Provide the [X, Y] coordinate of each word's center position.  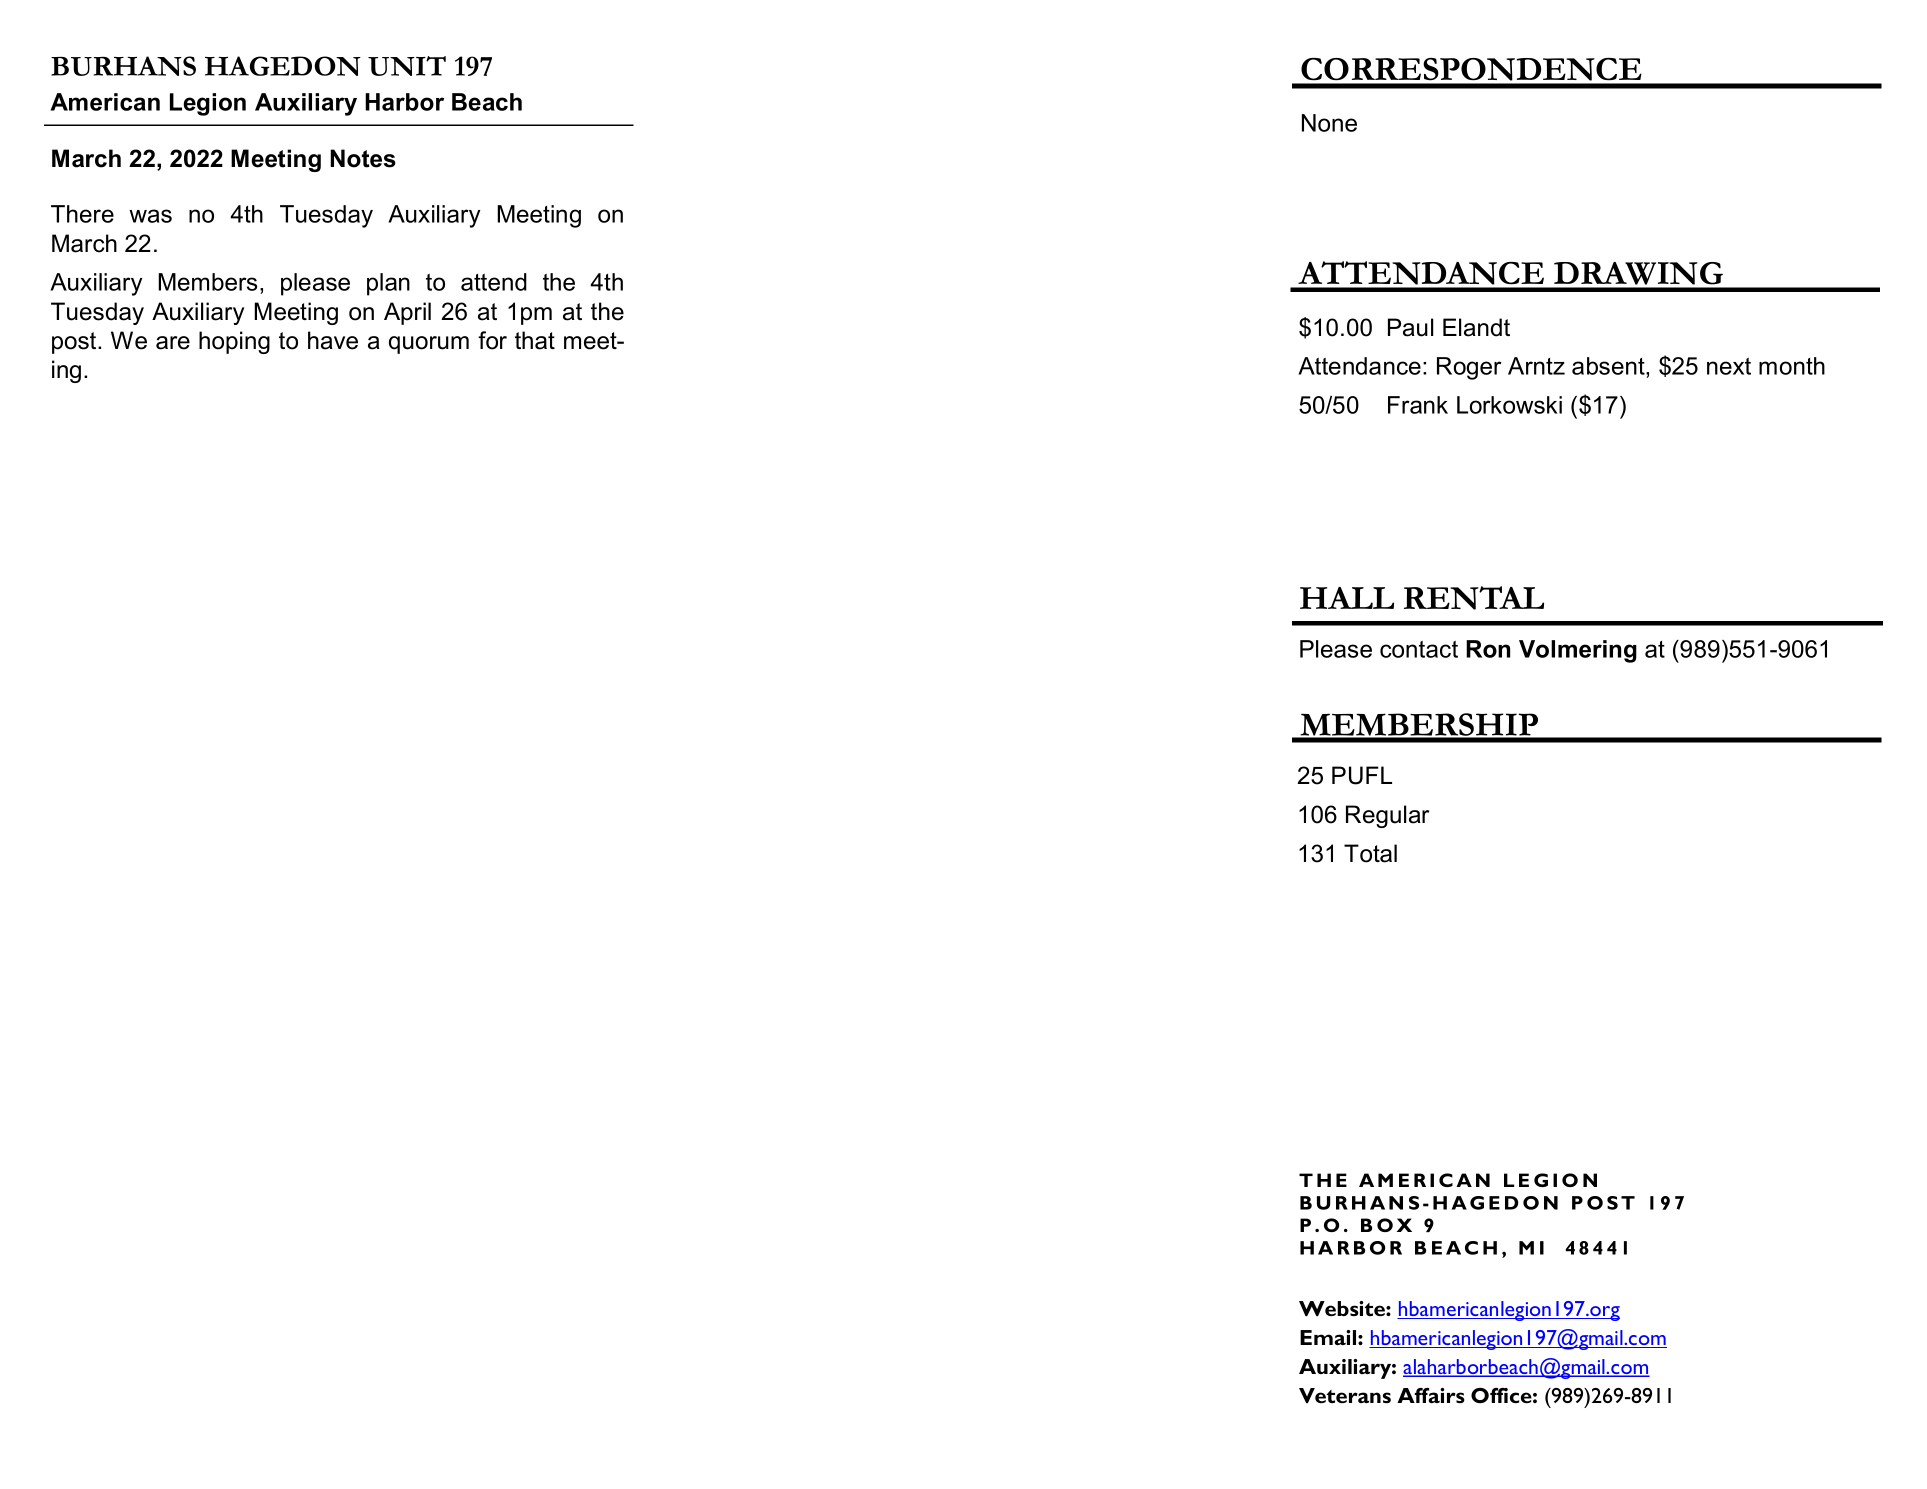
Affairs [1431, 1395]
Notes [363, 158]
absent [1609, 367]
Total [1370, 853]
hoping [234, 342]
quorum [429, 345]
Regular [1387, 816]
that [535, 340]
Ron [1488, 649]
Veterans [1345, 1395]
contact [1419, 649]
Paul [1410, 327]
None [1329, 123]
